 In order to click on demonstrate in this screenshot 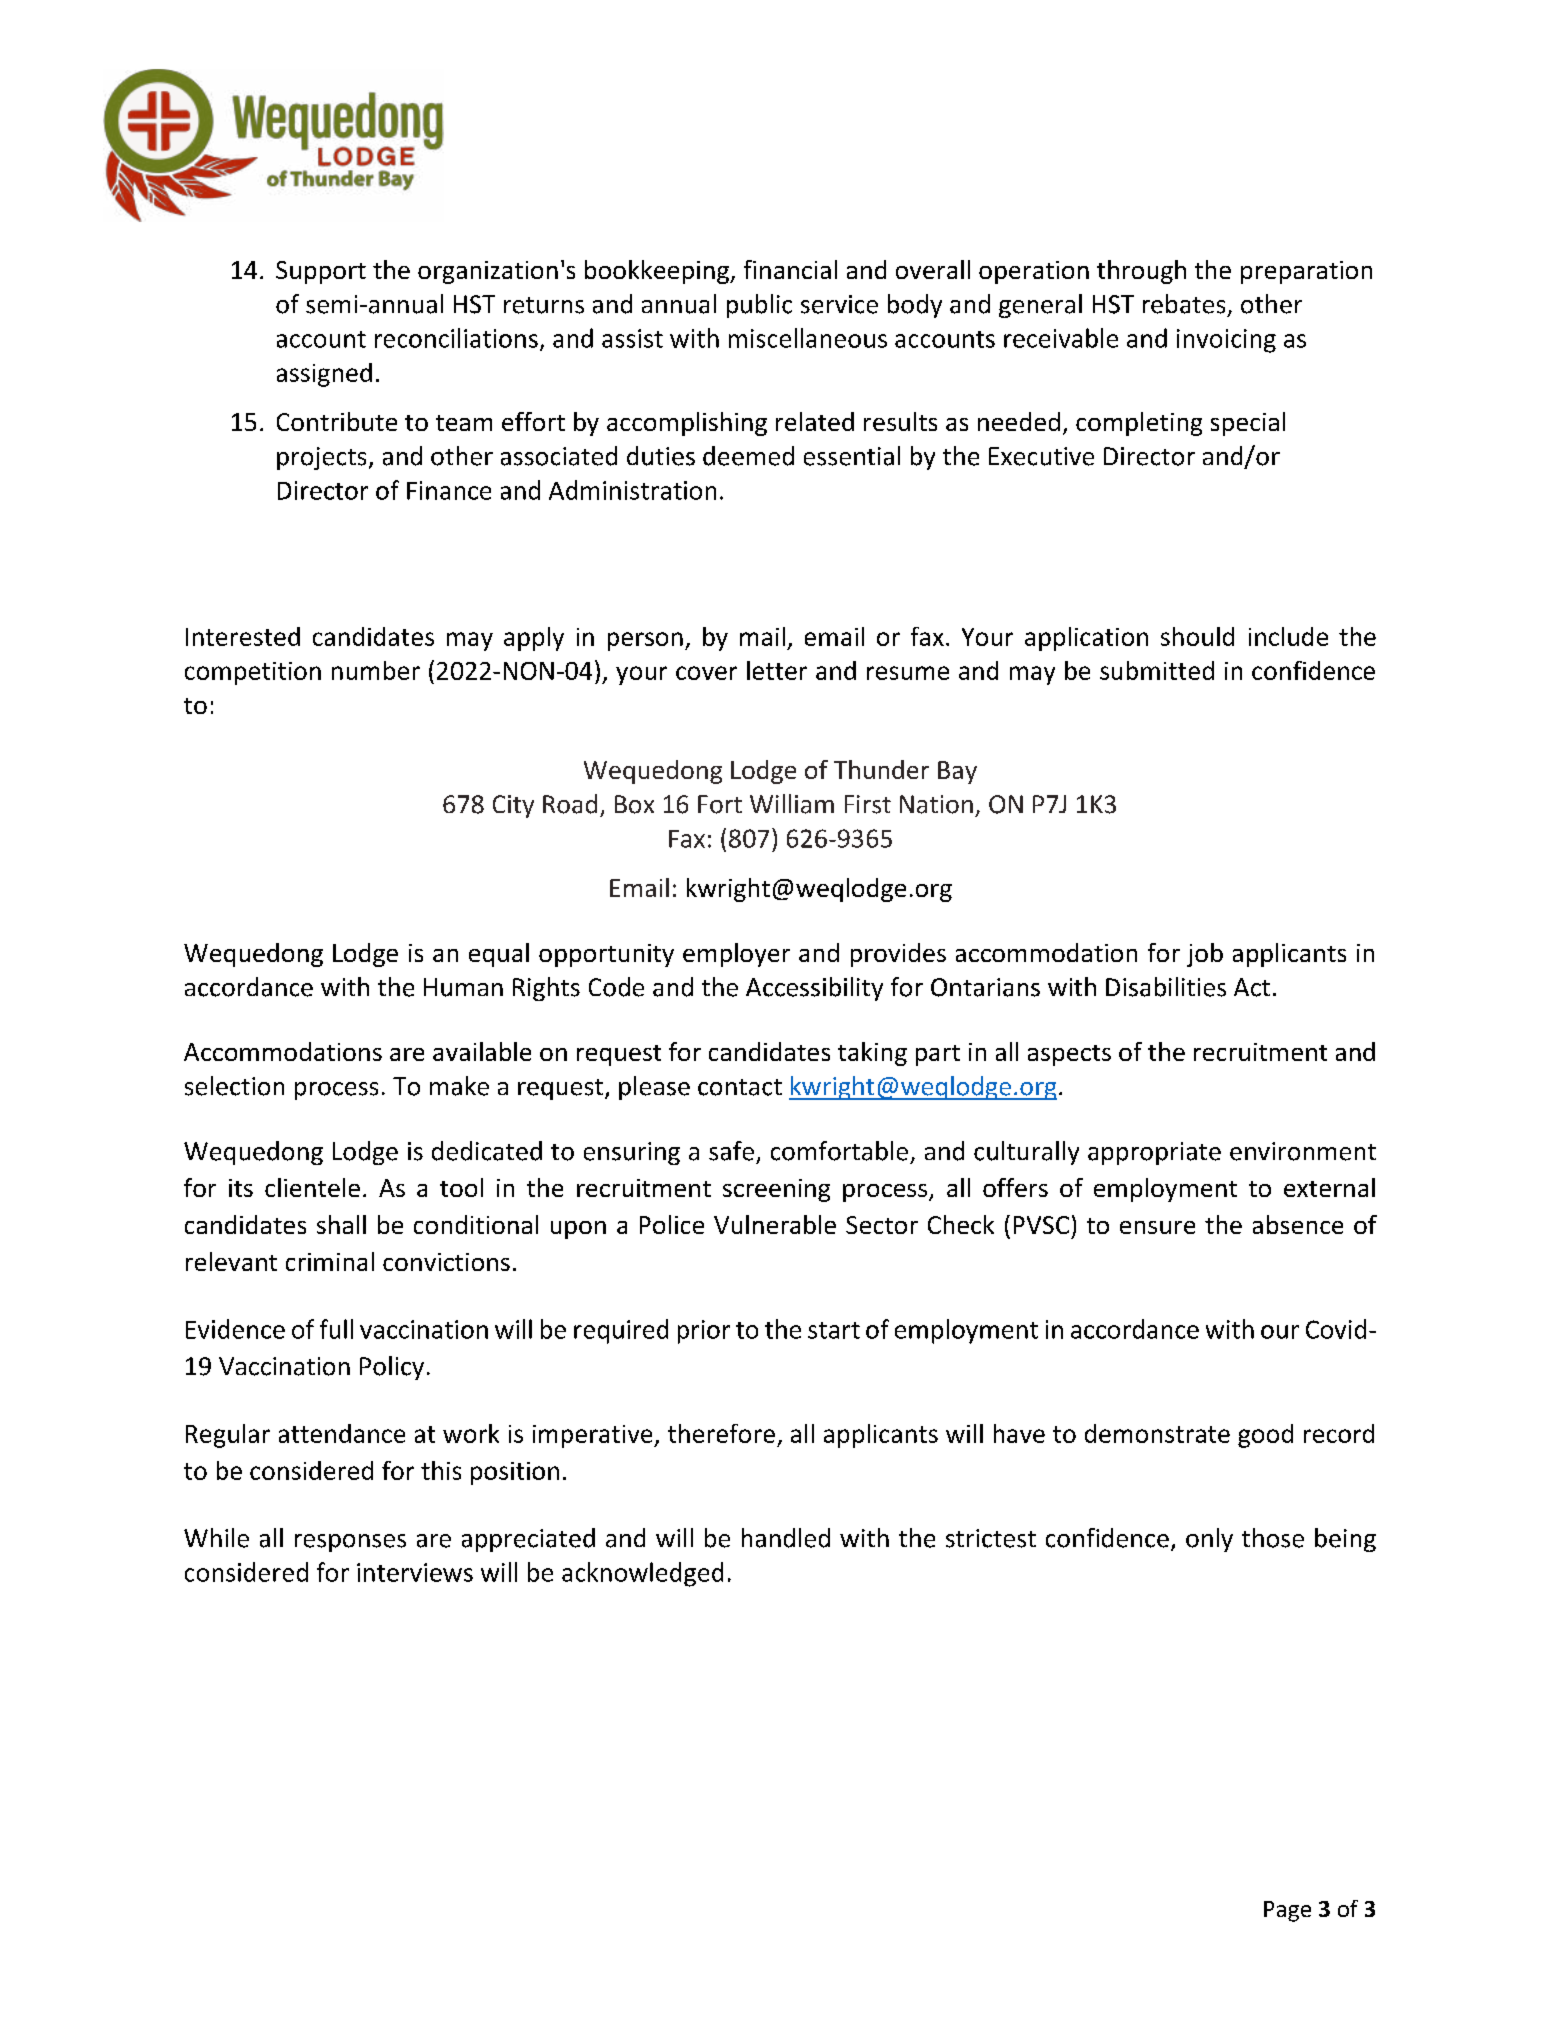, I will do `click(1157, 1433)`.
